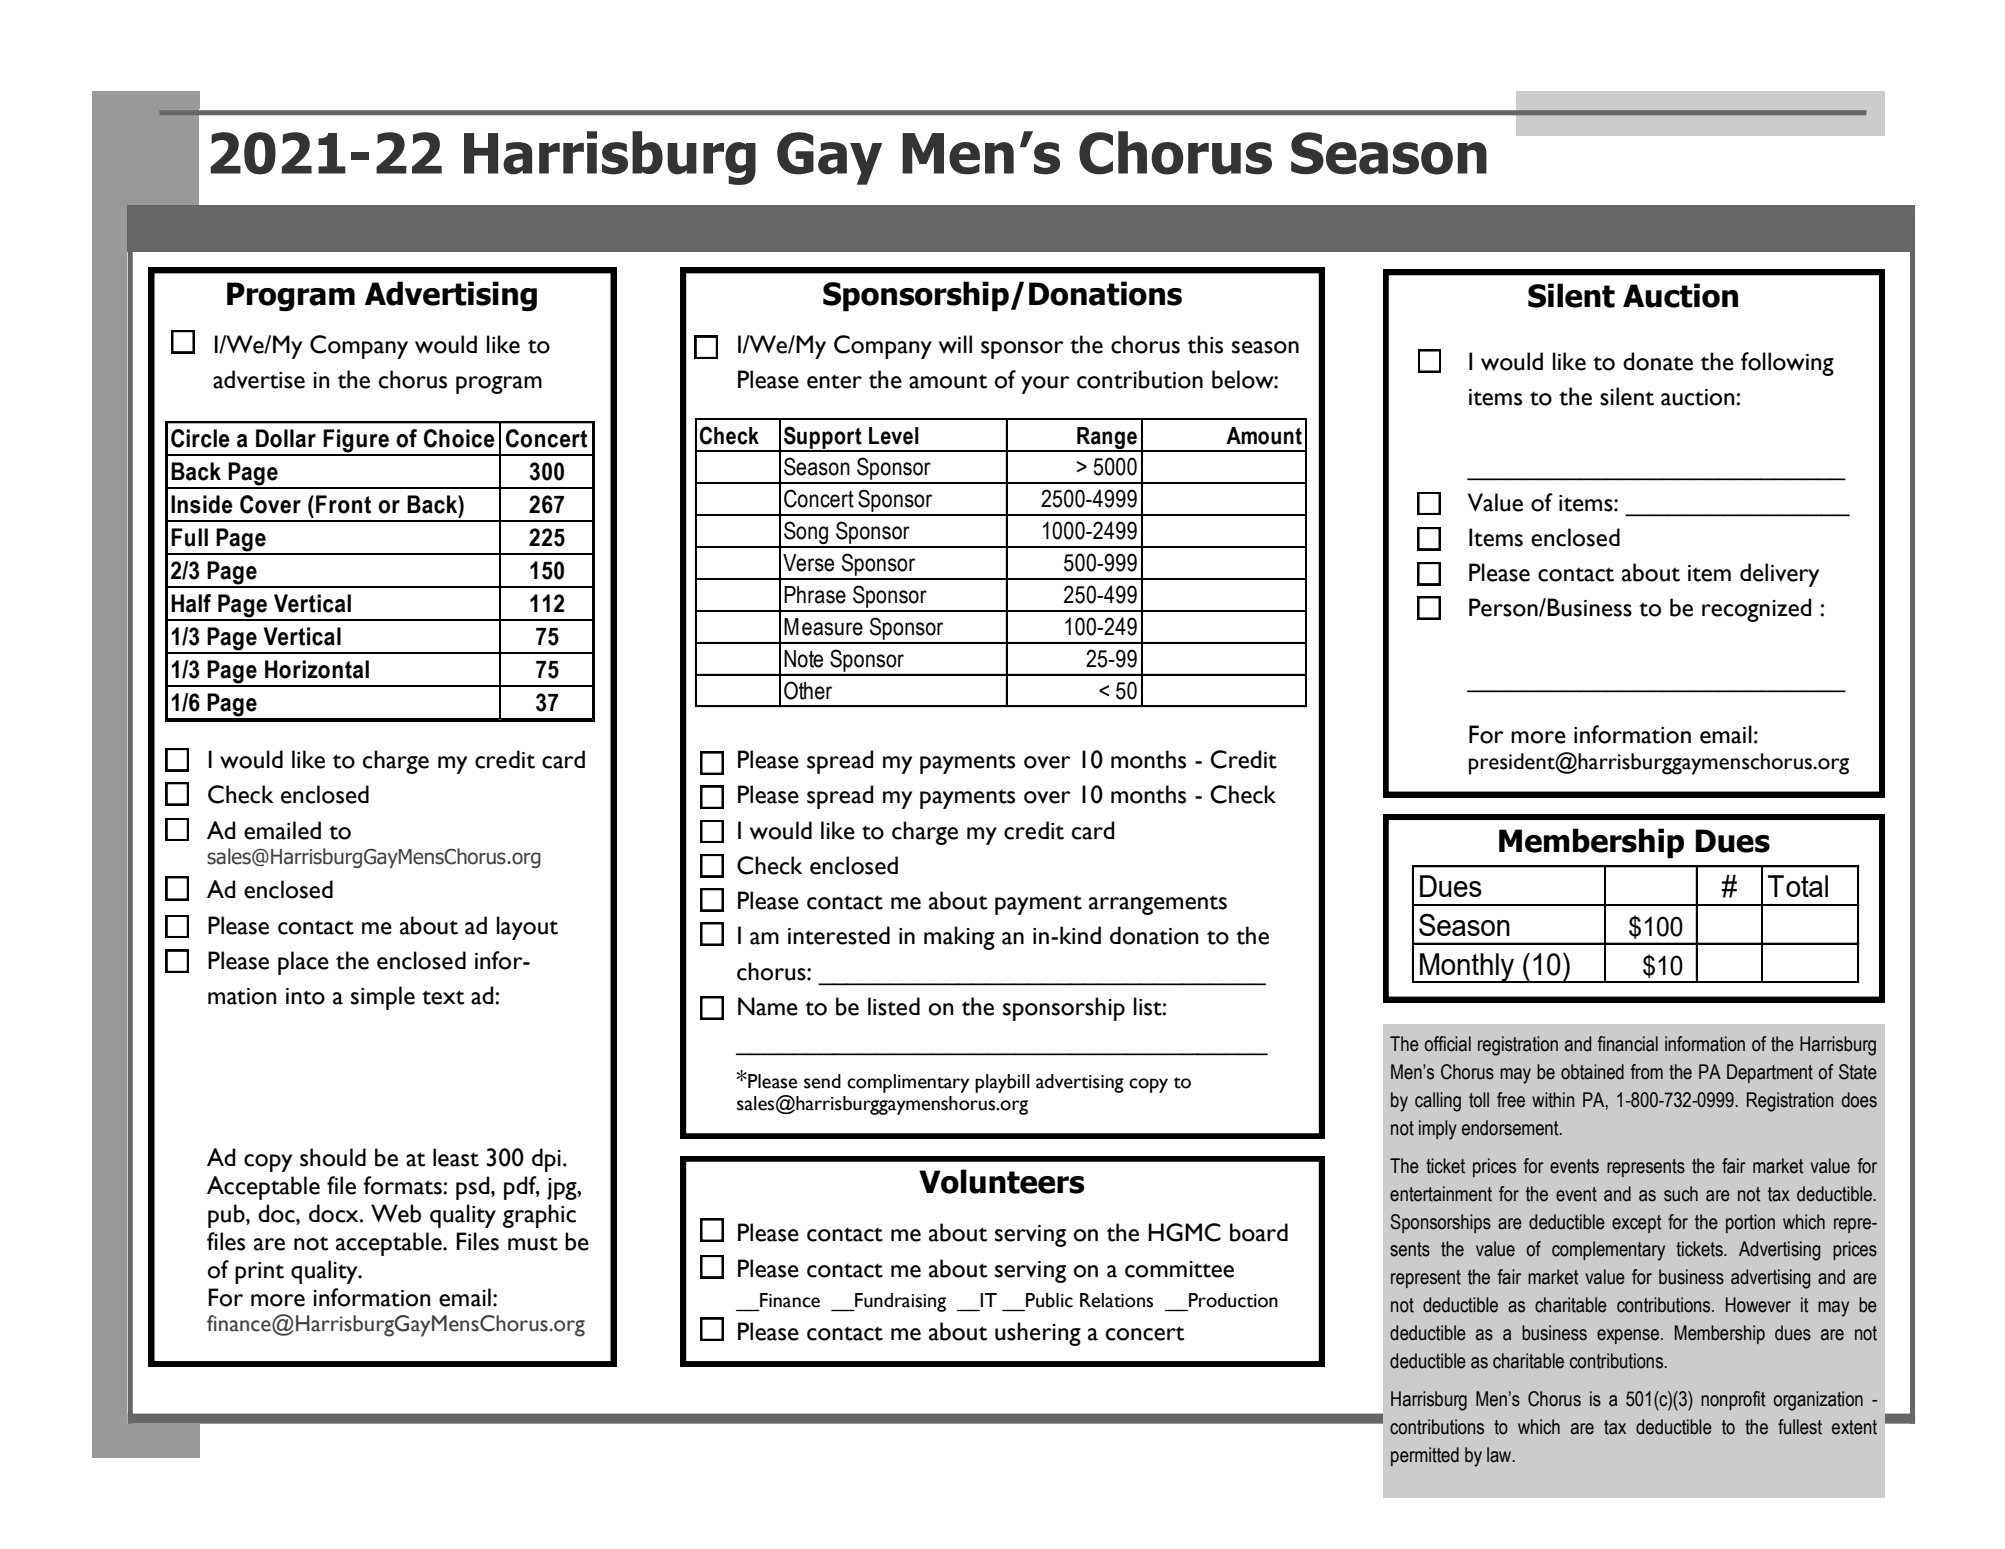 The width and height of the document is (2005, 1549). I want to click on Horizontal, so click(317, 669).
